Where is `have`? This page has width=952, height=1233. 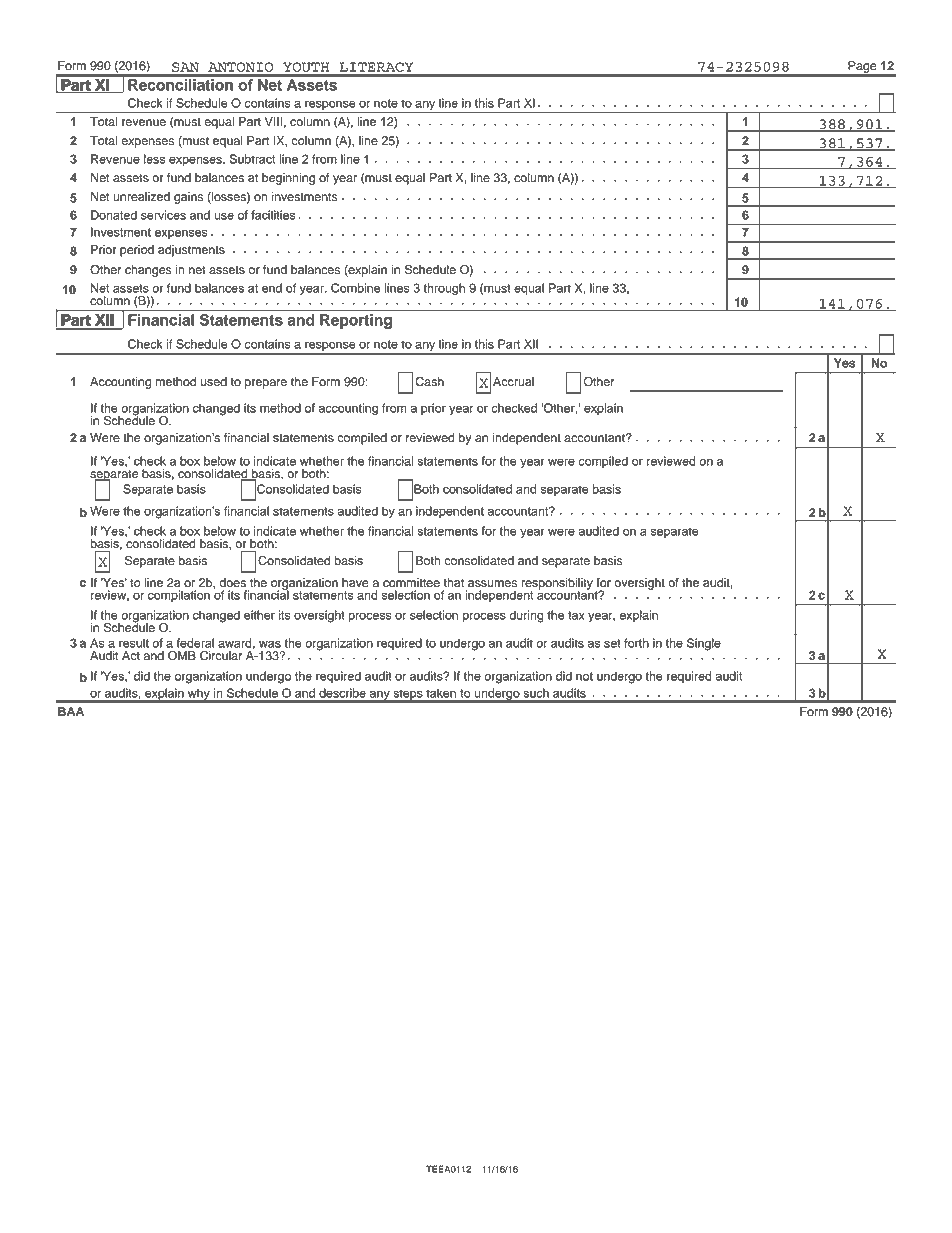 have is located at coordinates (355, 583).
